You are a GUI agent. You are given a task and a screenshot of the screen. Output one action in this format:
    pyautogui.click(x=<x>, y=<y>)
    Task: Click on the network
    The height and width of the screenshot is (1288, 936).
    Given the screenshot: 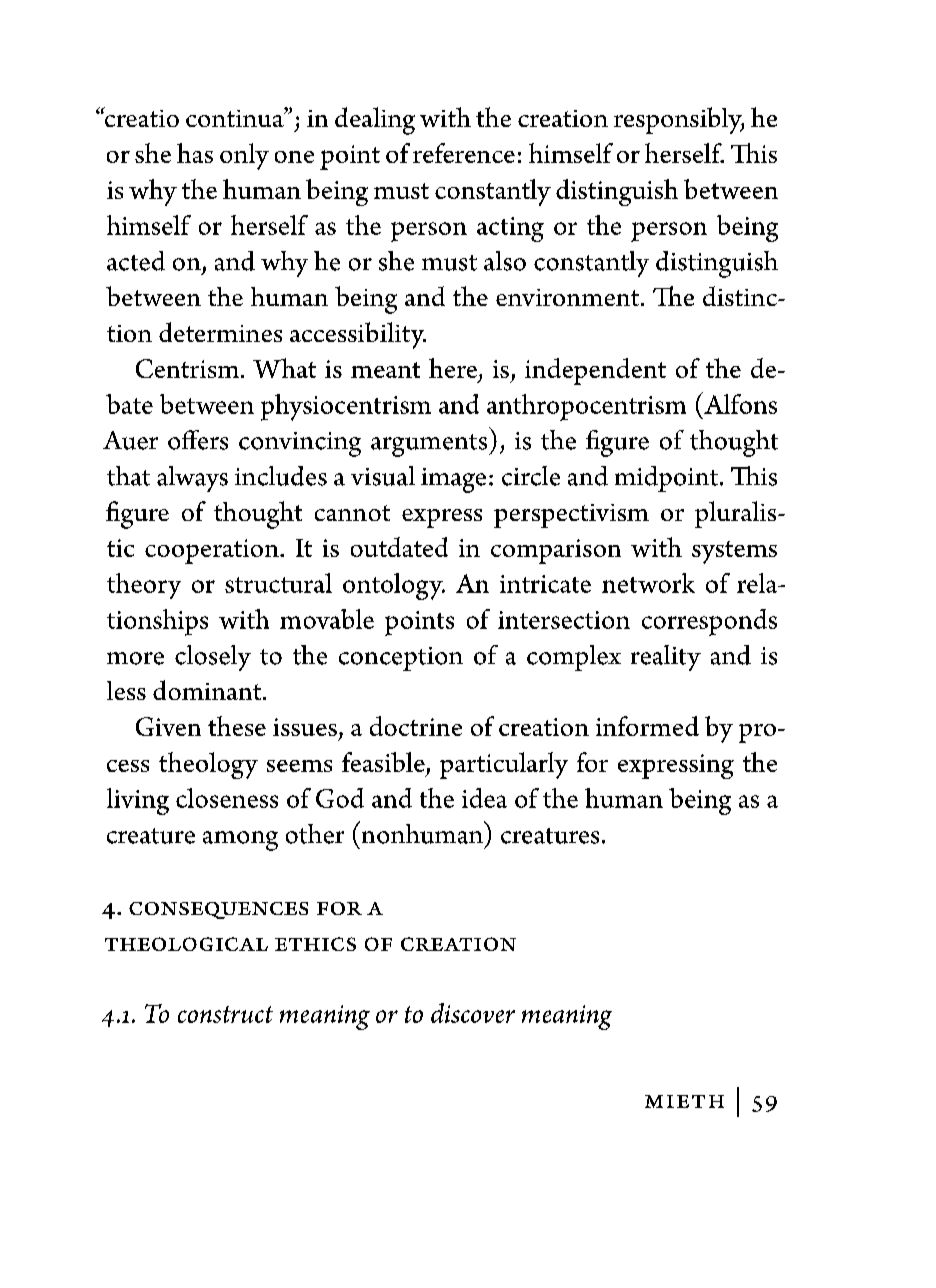 What is the action you would take?
    pyautogui.click(x=648, y=583)
